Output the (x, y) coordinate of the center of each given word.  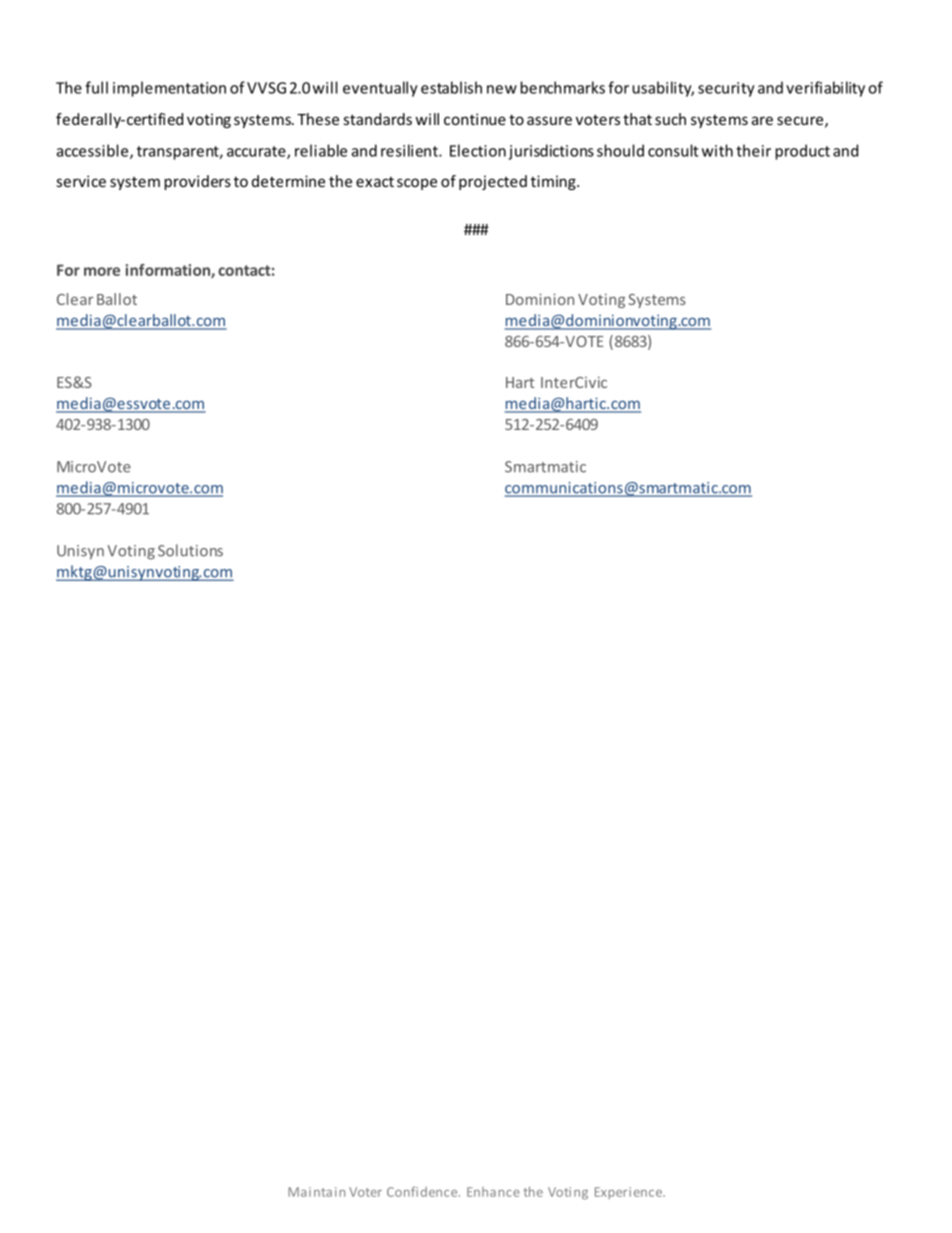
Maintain (316, 1192)
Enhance (493, 1192)
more (102, 271)
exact (375, 182)
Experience (629, 1193)
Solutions (190, 550)
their (753, 150)
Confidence (423, 1191)
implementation (169, 89)
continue (475, 119)
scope (417, 184)
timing (554, 182)
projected (493, 182)
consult (673, 150)
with (717, 150)
